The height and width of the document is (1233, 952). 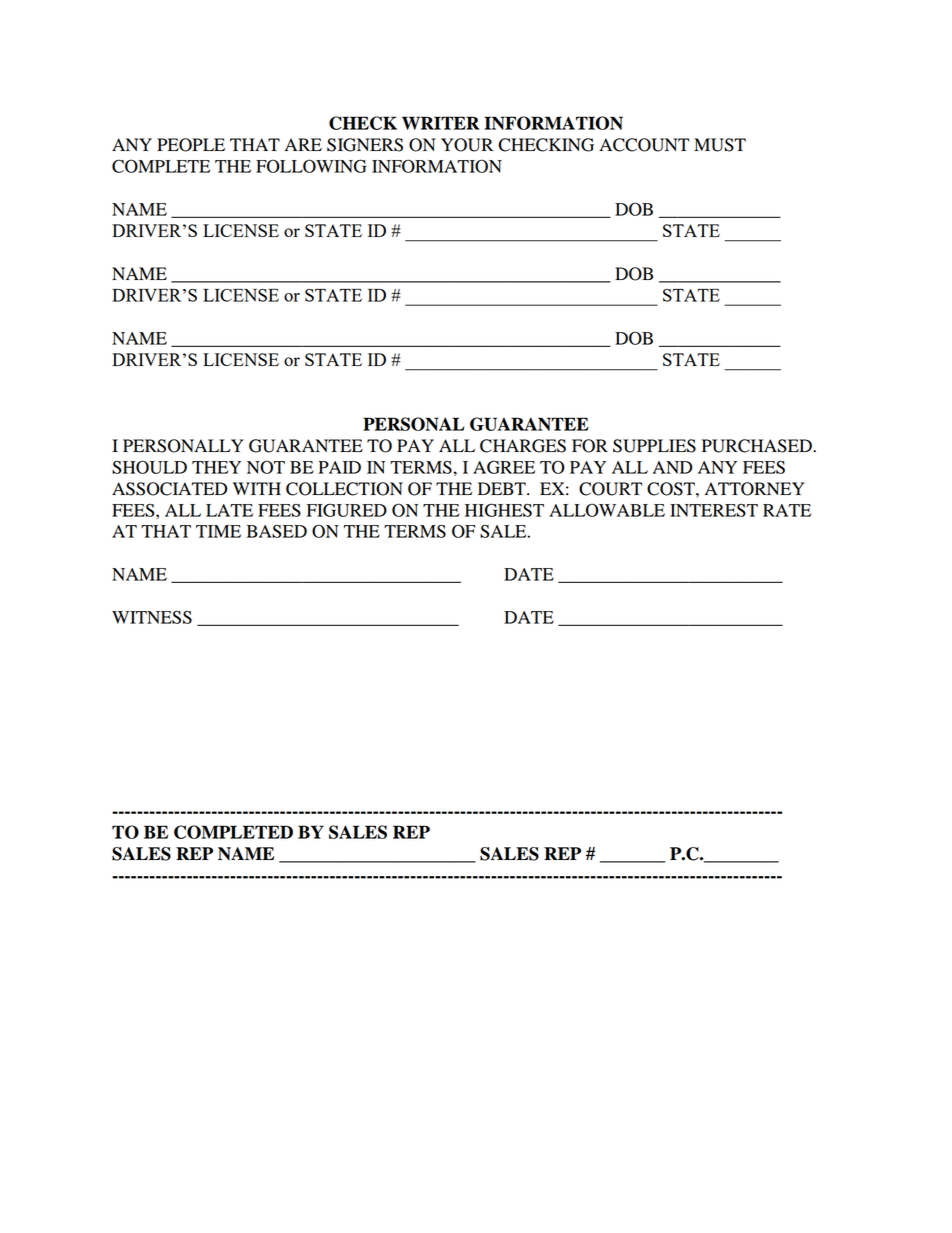 I want to click on PEOPLE, so click(x=191, y=145).
